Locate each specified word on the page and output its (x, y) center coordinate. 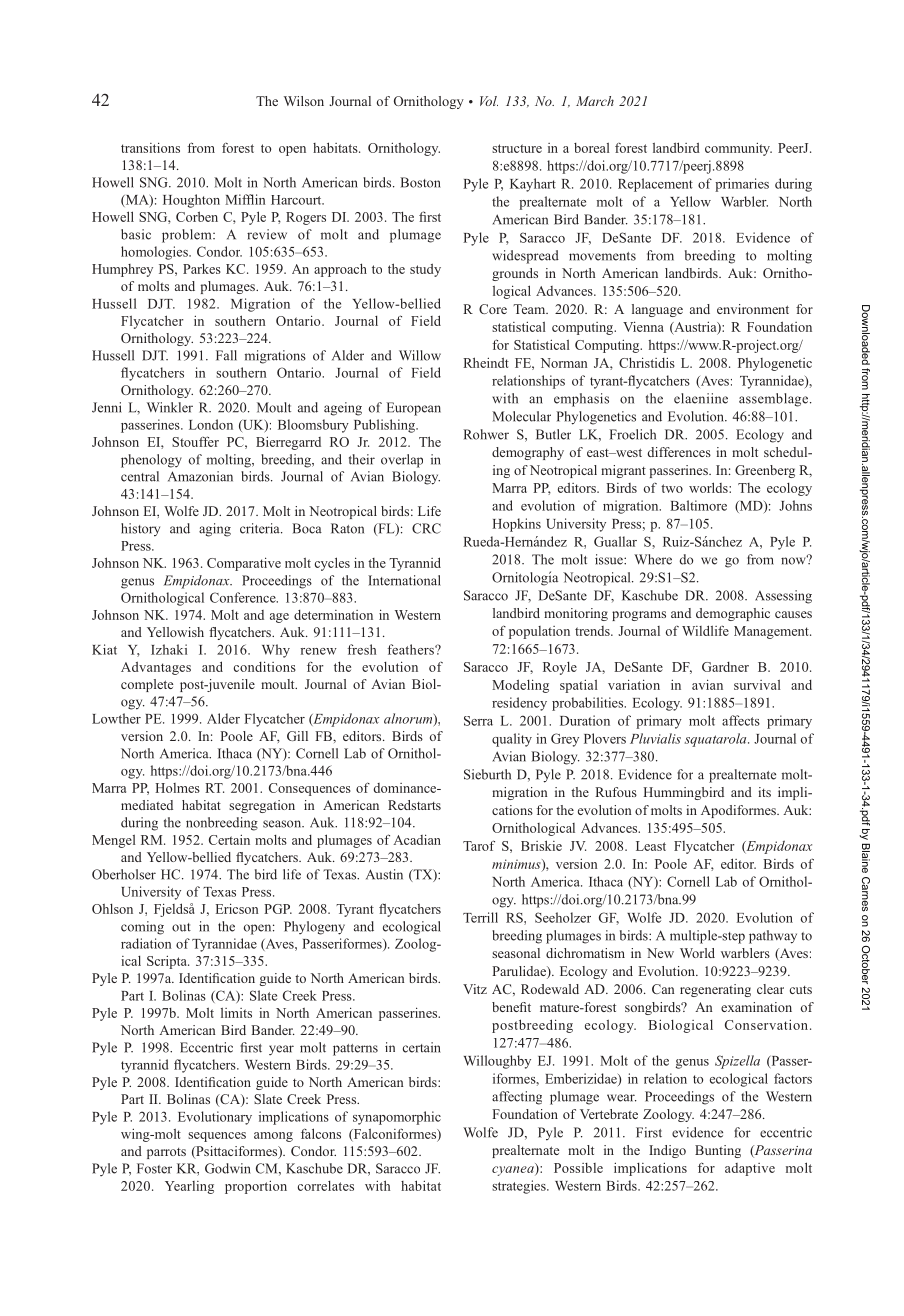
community (738, 149)
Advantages (156, 668)
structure (517, 148)
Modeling (520, 686)
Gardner (725, 667)
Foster (154, 1168)
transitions (150, 147)
